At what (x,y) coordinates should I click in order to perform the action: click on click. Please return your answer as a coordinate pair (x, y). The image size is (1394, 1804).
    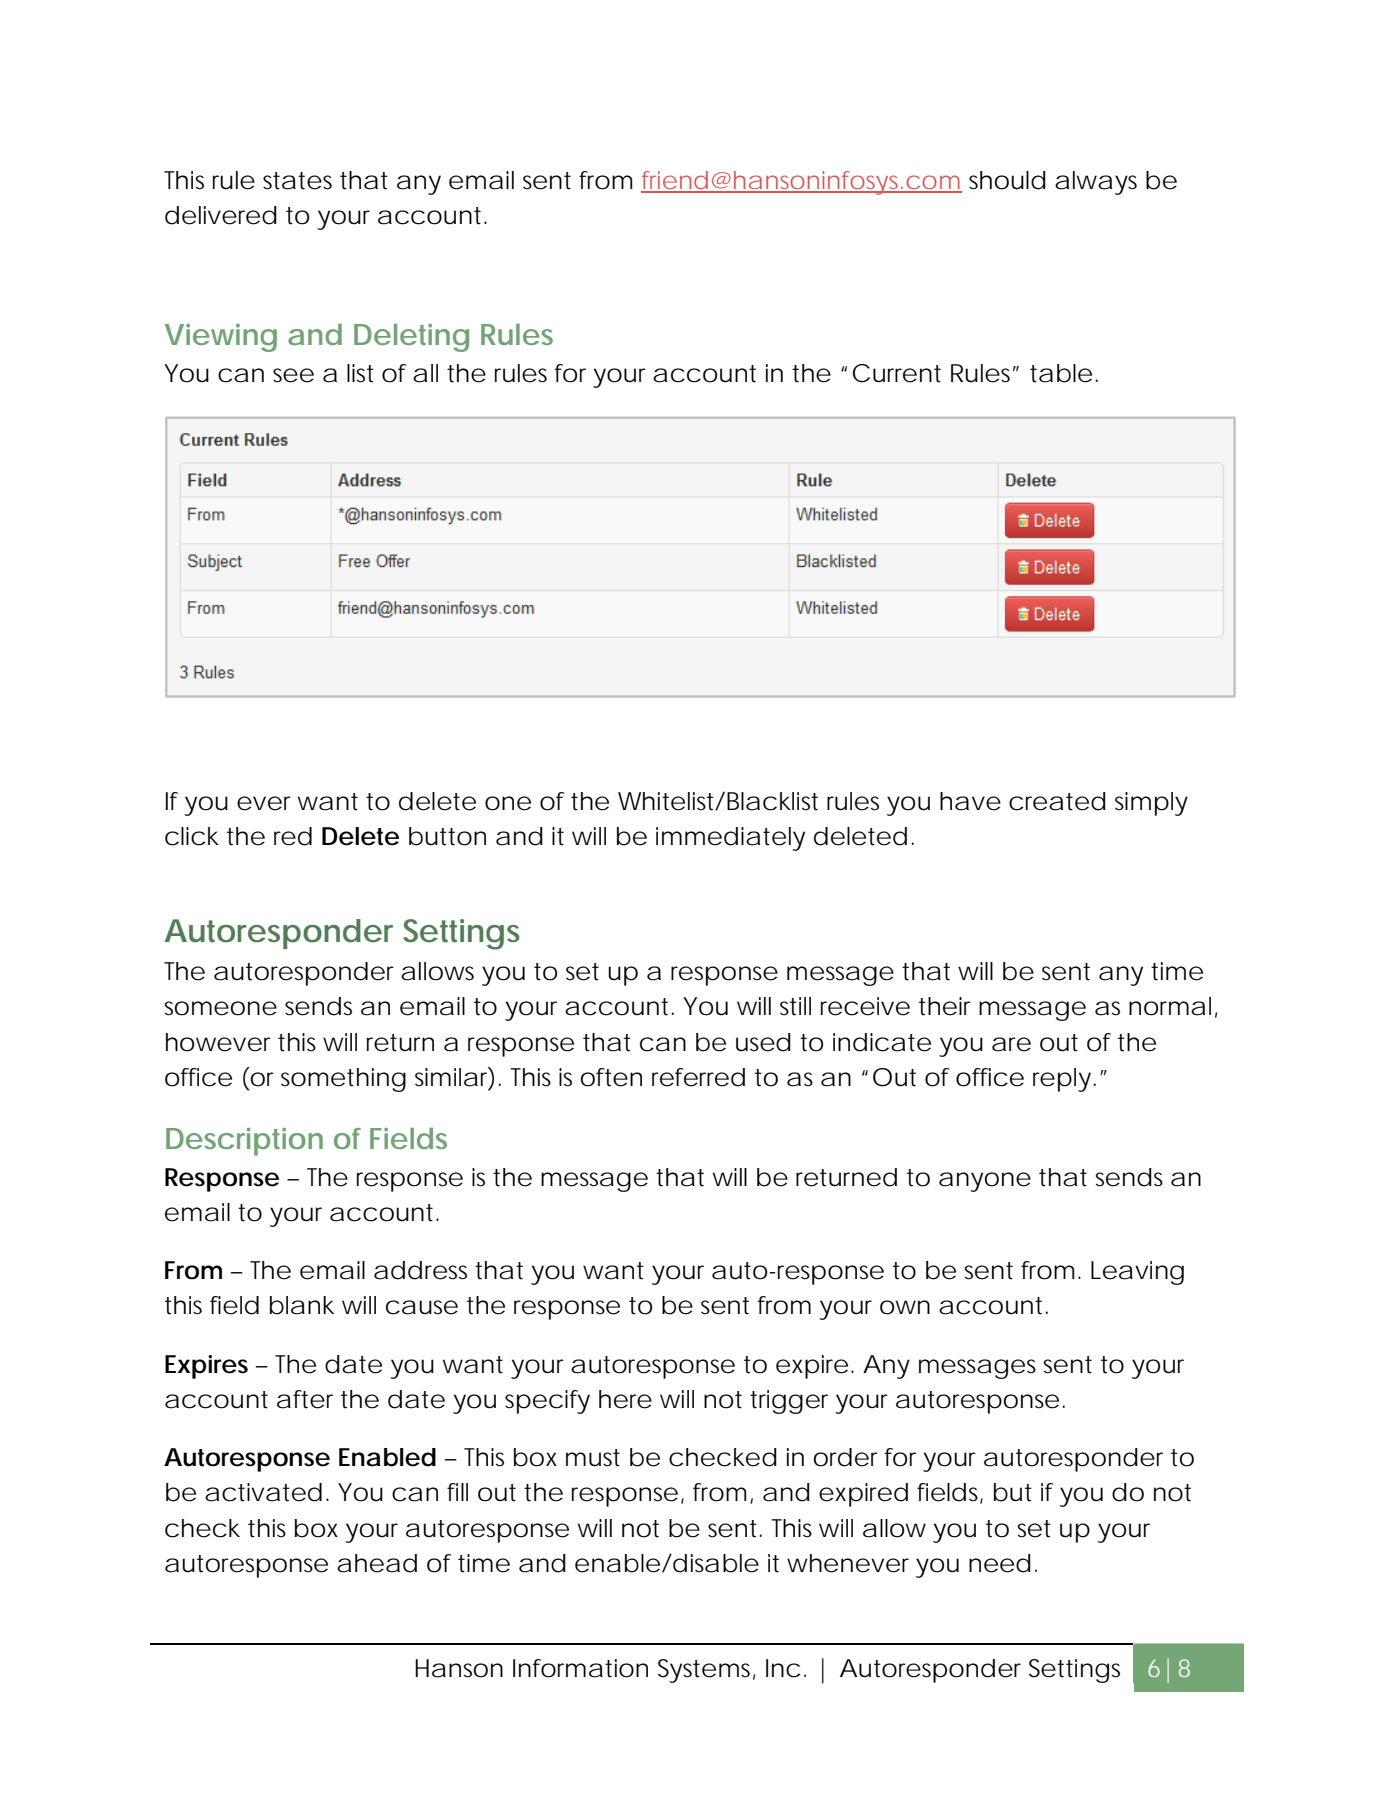
    Looking at the image, I should click on (192, 836).
